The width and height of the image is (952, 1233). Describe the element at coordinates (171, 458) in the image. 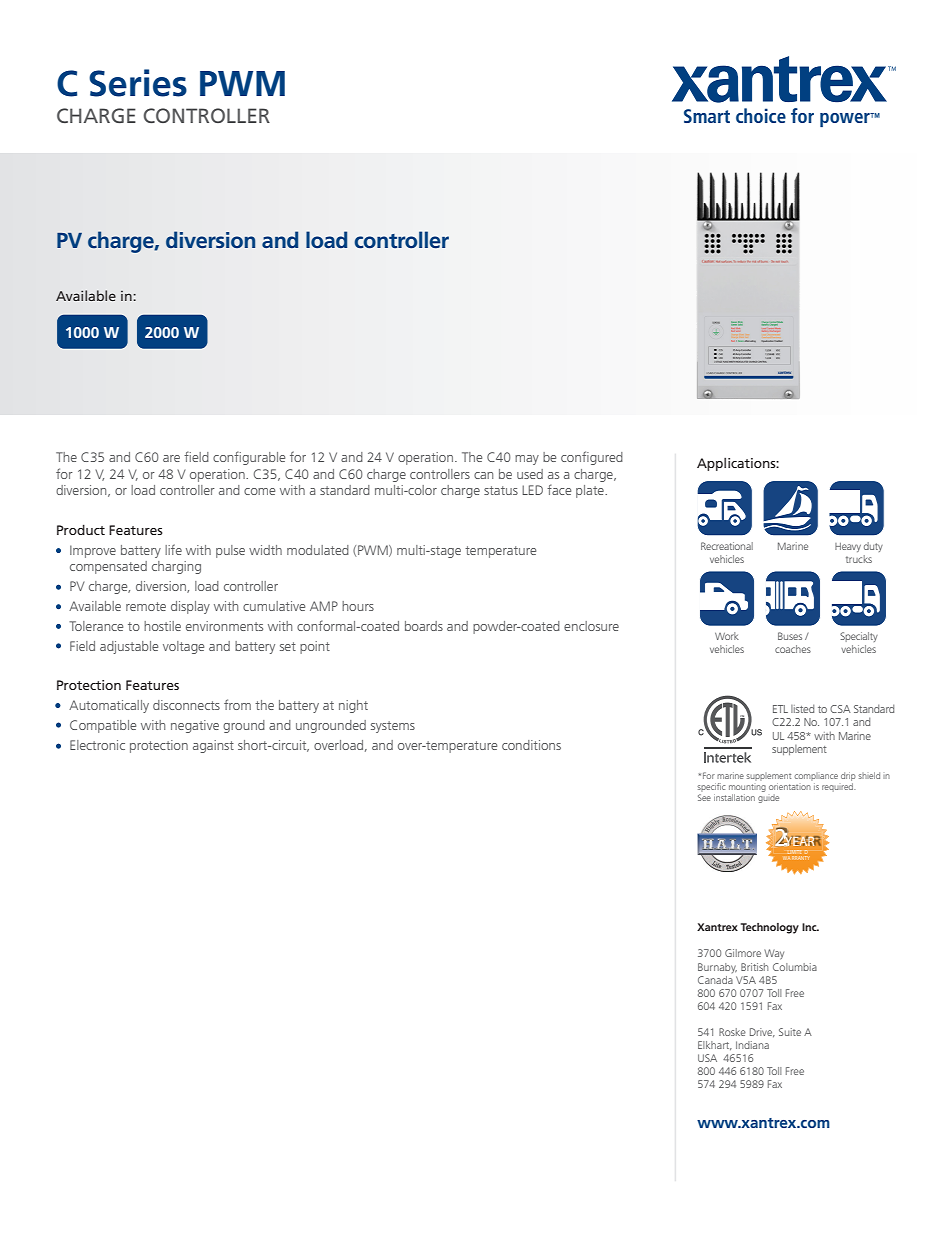

I see `are` at that location.
